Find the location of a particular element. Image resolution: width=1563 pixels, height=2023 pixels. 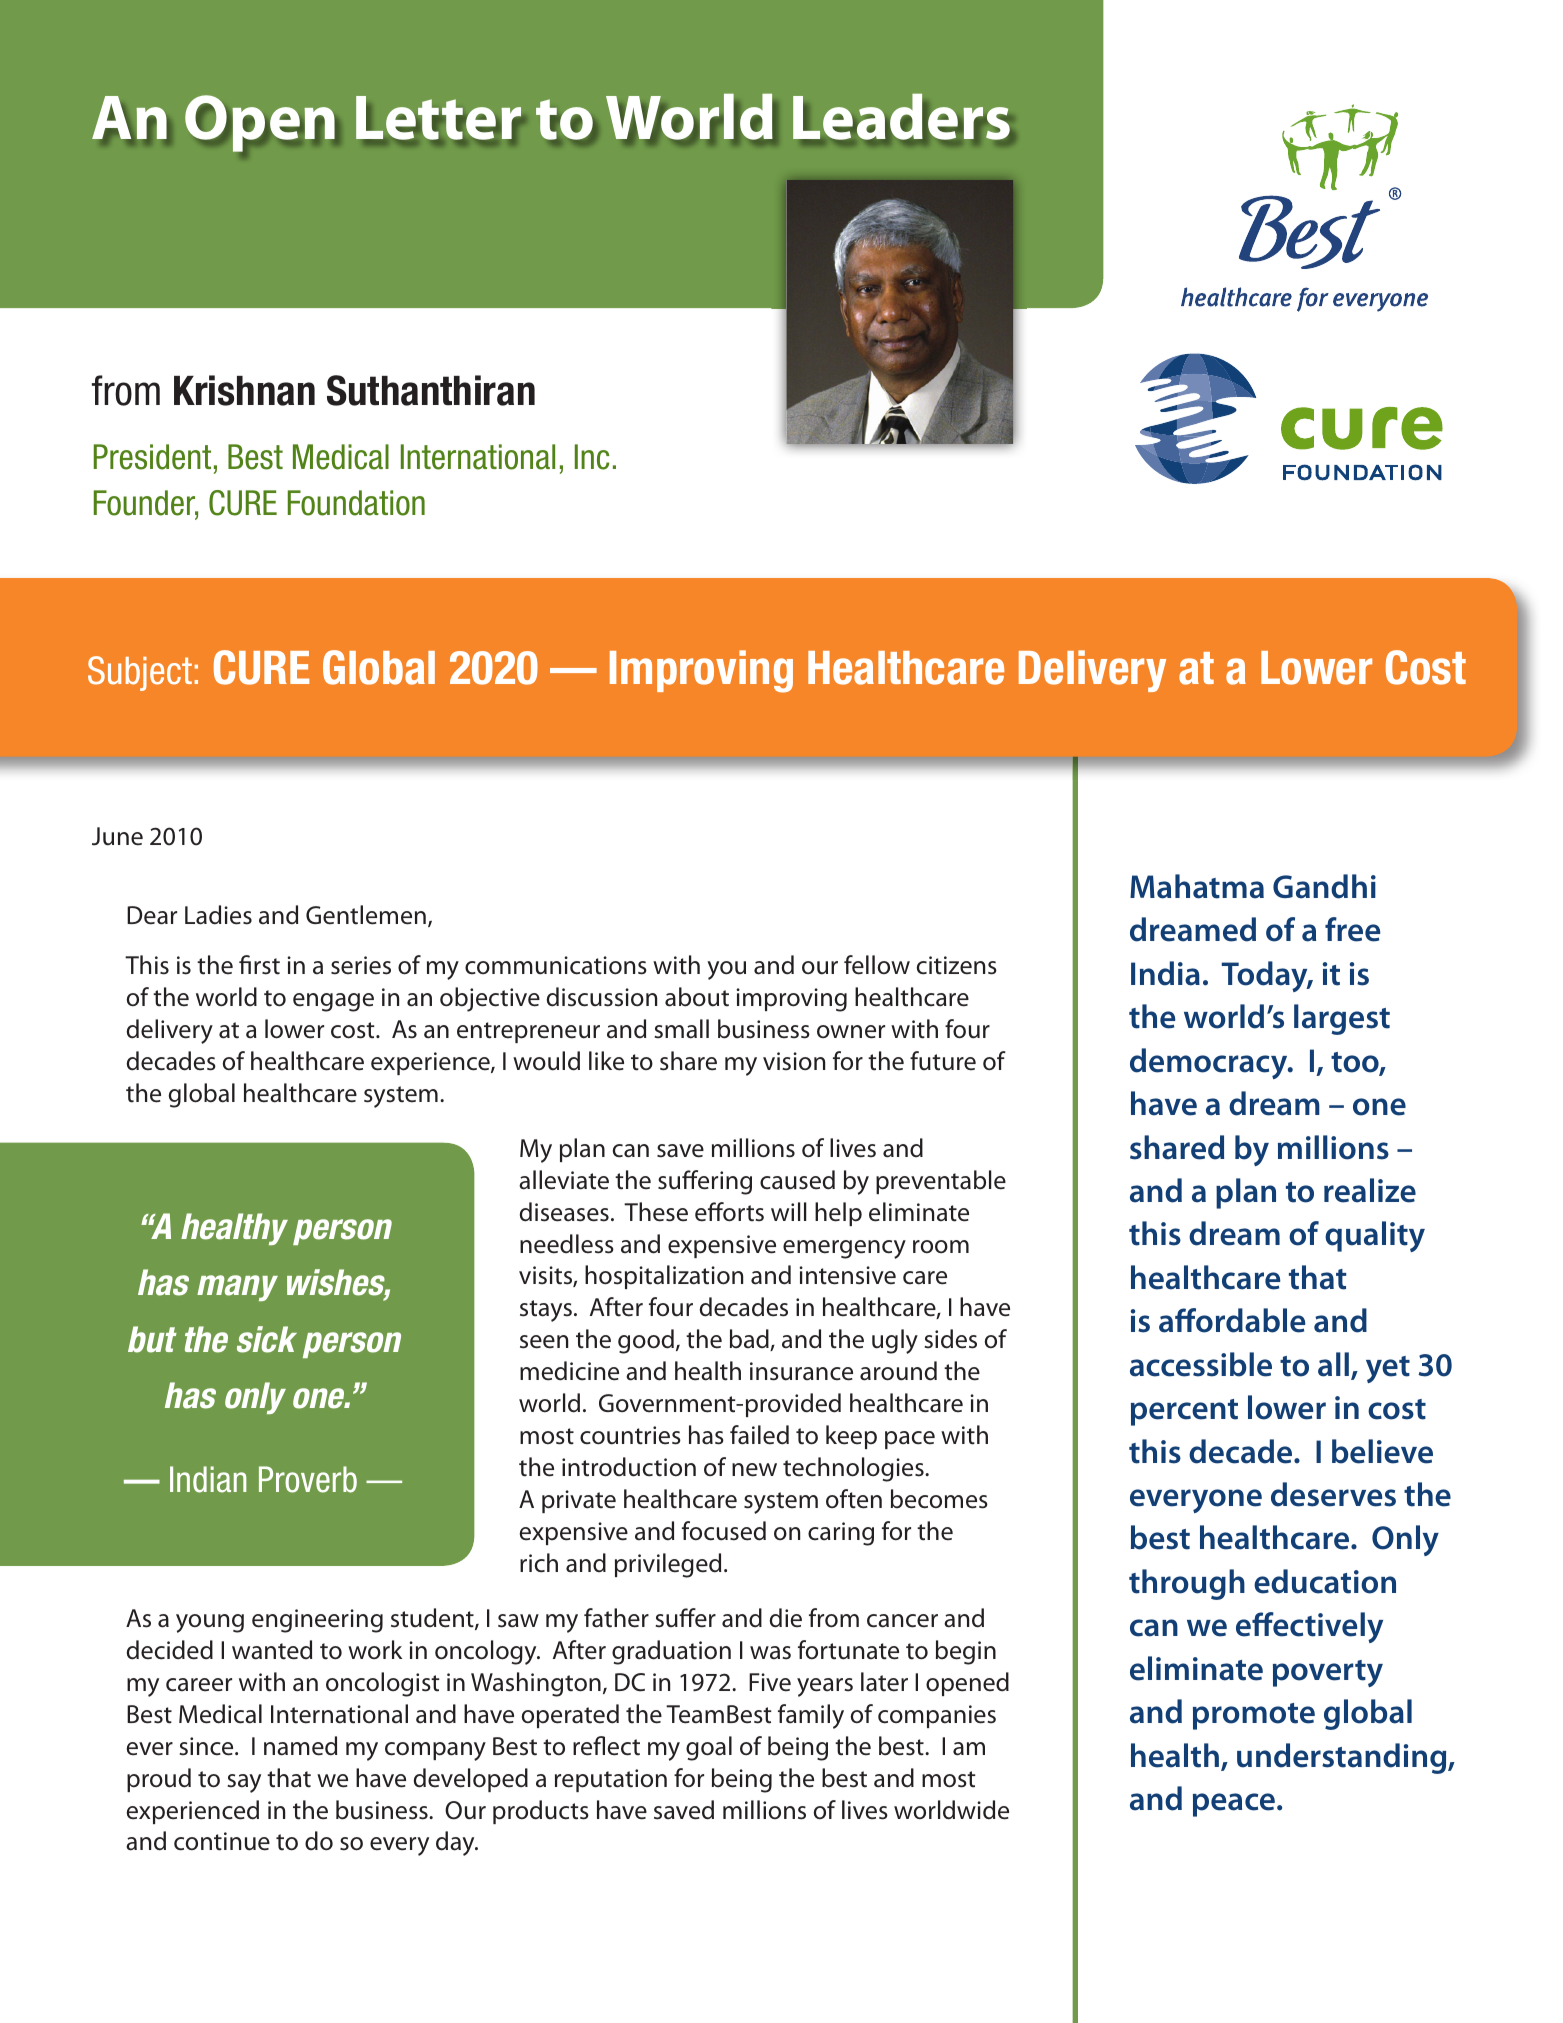

Mahatma is located at coordinates (1197, 886).
